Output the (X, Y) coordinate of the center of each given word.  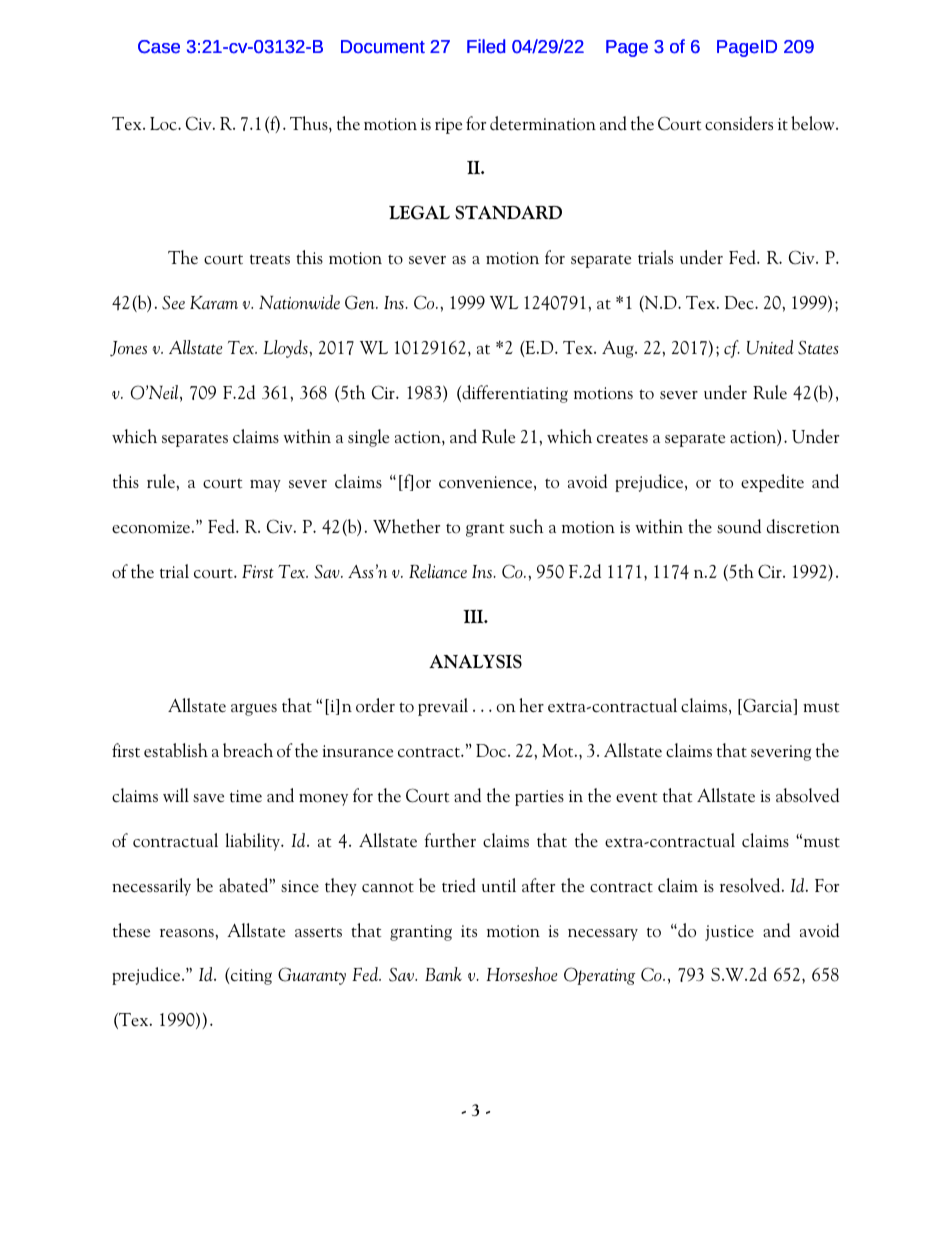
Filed (486, 46)
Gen (361, 302)
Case (159, 47)
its (469, 931)
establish (176, 750)
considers (739, 123)
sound (739, 526)
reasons (188, 933)
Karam (214, 302)
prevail (443, 707)
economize (151, 527)
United (770, 347)
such (526, 526)
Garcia (768, 706)
